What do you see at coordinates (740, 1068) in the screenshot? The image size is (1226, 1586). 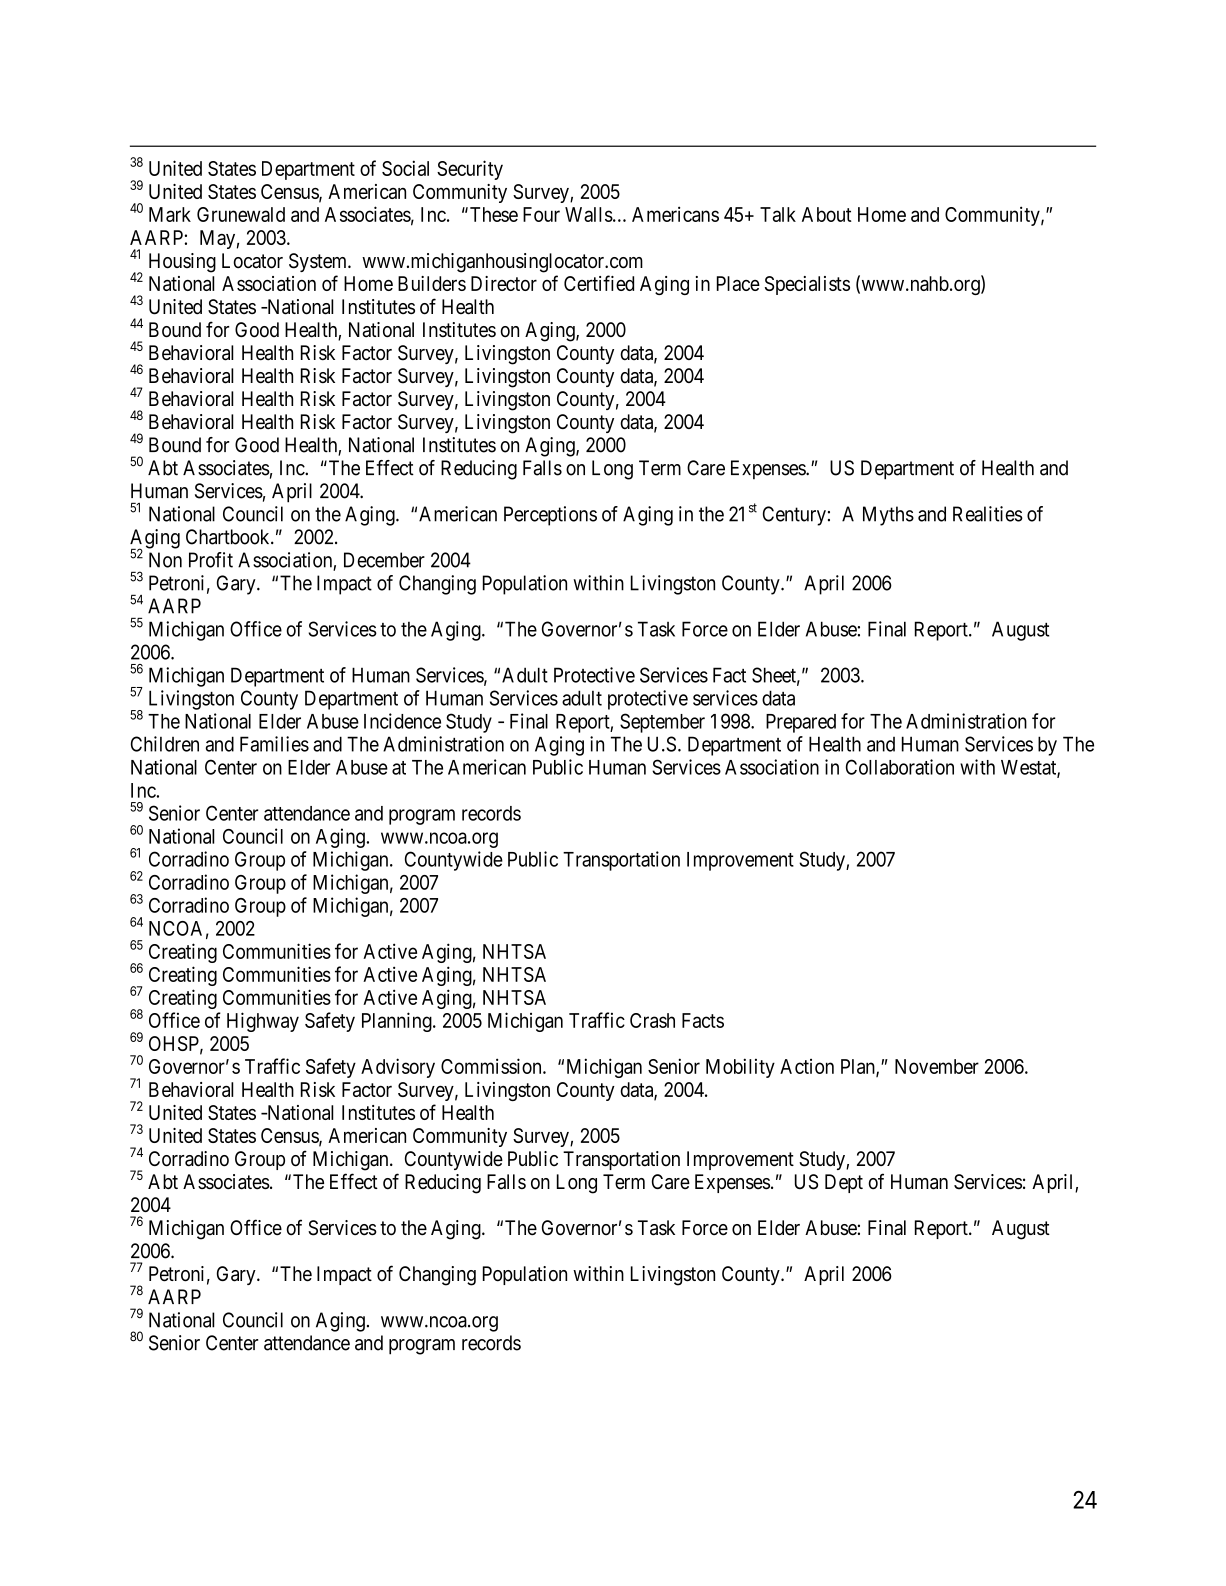 I see `Mobility` at bounding box center [740, 1068].
